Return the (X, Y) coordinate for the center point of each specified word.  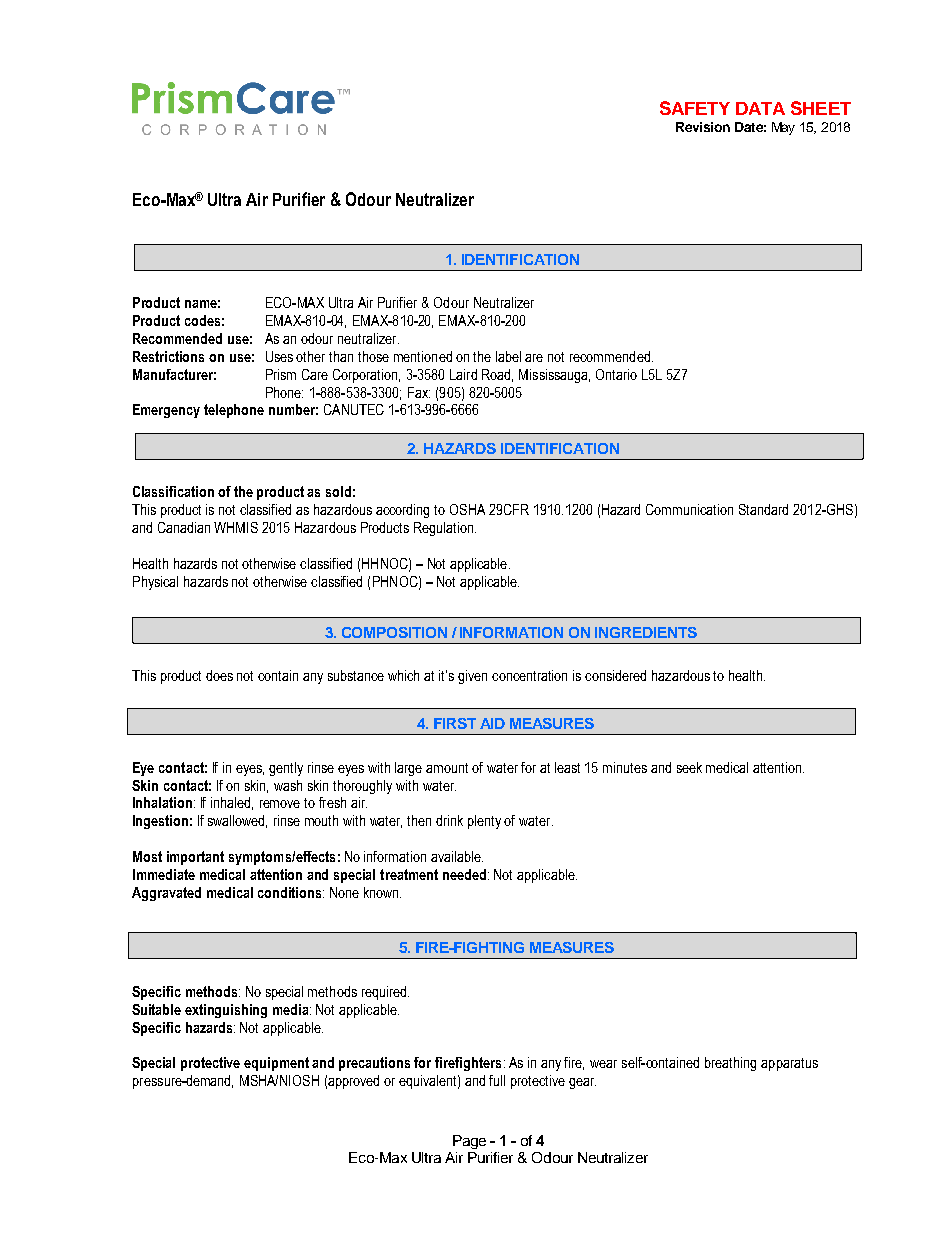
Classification (173, 491)
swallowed (237, 821)
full (497, 1080)
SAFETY (695, 108)
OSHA (467, 509)
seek (689, 767)
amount (447, 768)
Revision (703, 127)
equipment (276, 1064)
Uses (279, 356)
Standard (763, 509)
